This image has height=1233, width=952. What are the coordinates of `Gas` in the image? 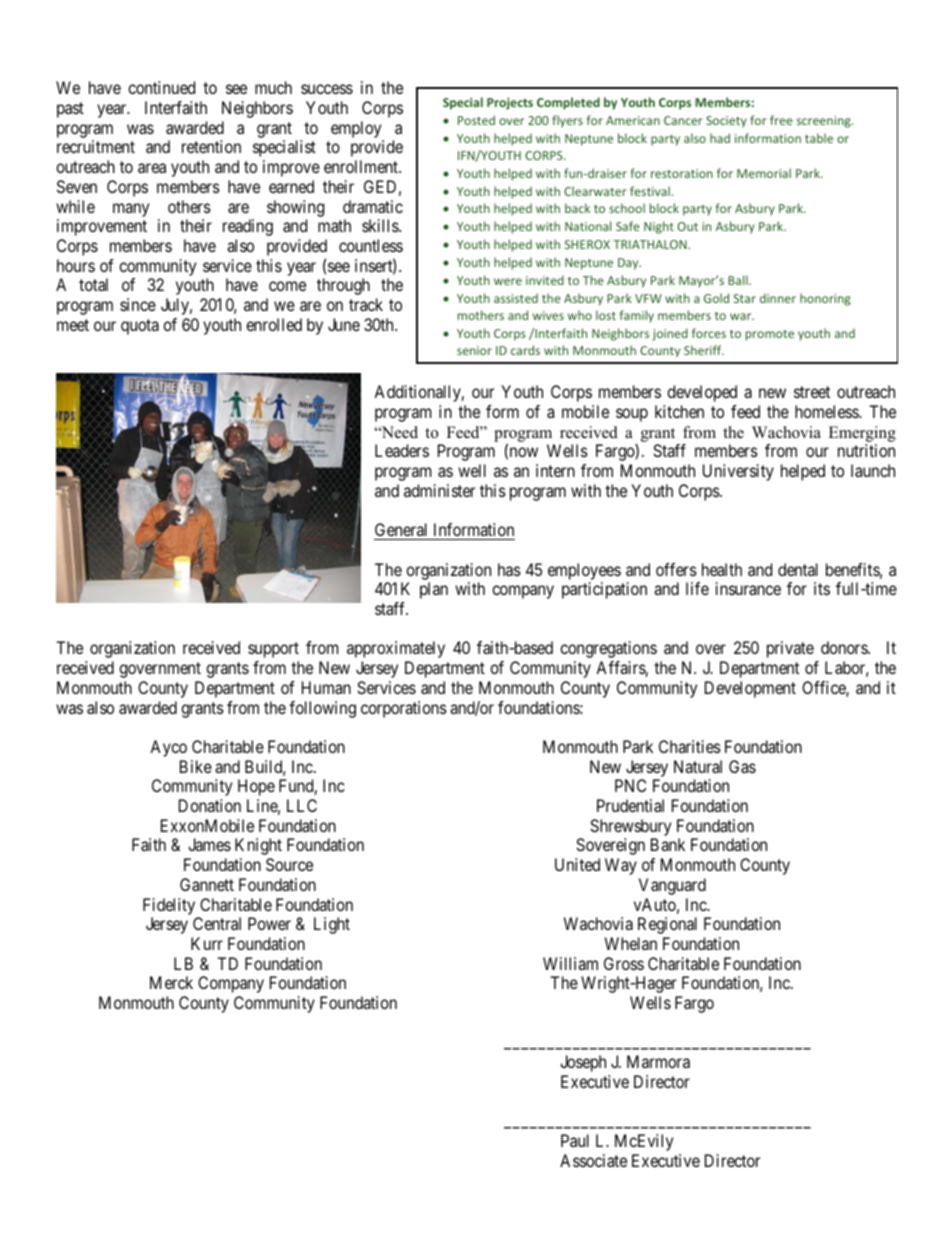 It's located at (742, 766).
